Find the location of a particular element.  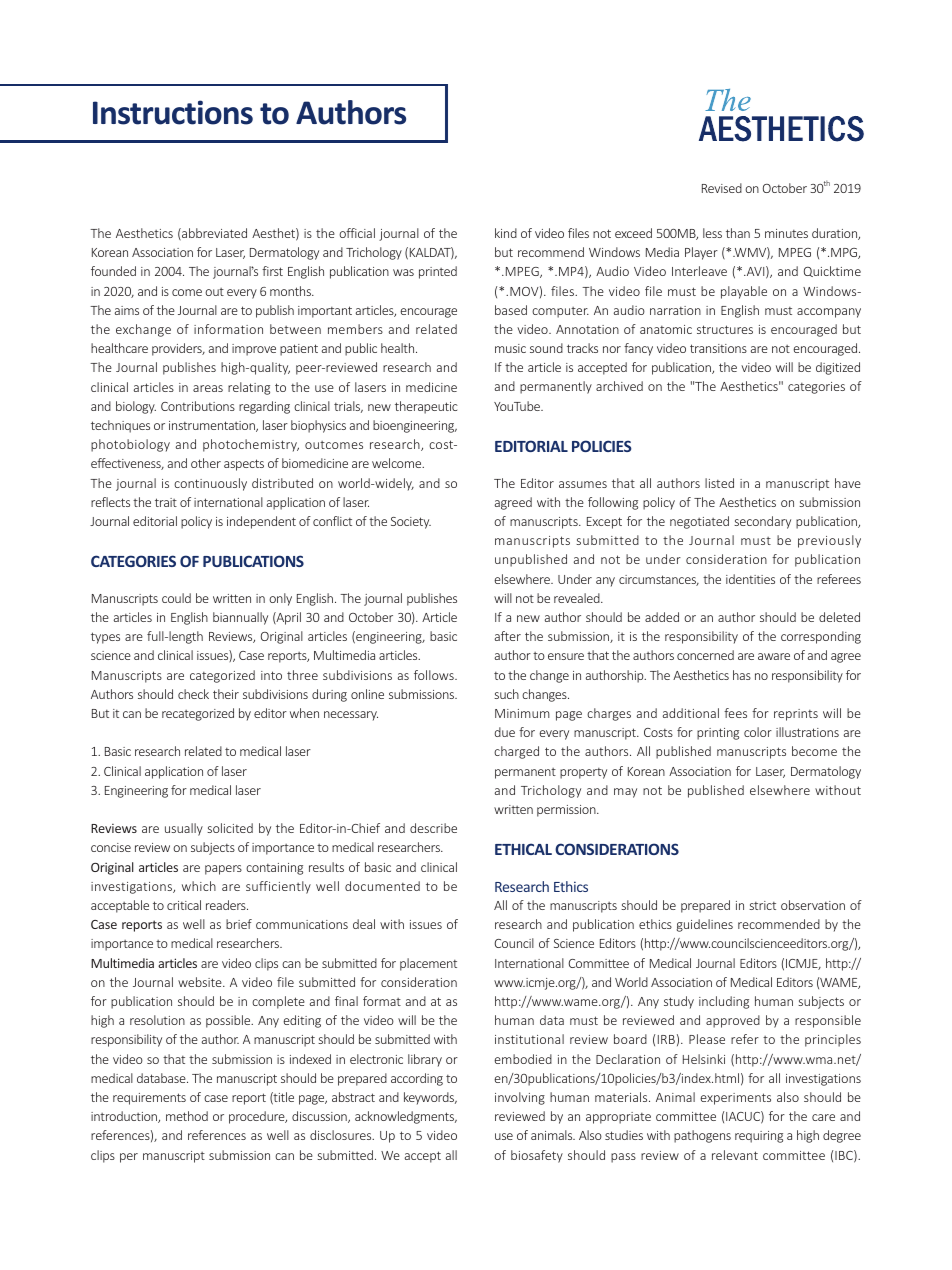

strict is located at coordinates (762, 905).
